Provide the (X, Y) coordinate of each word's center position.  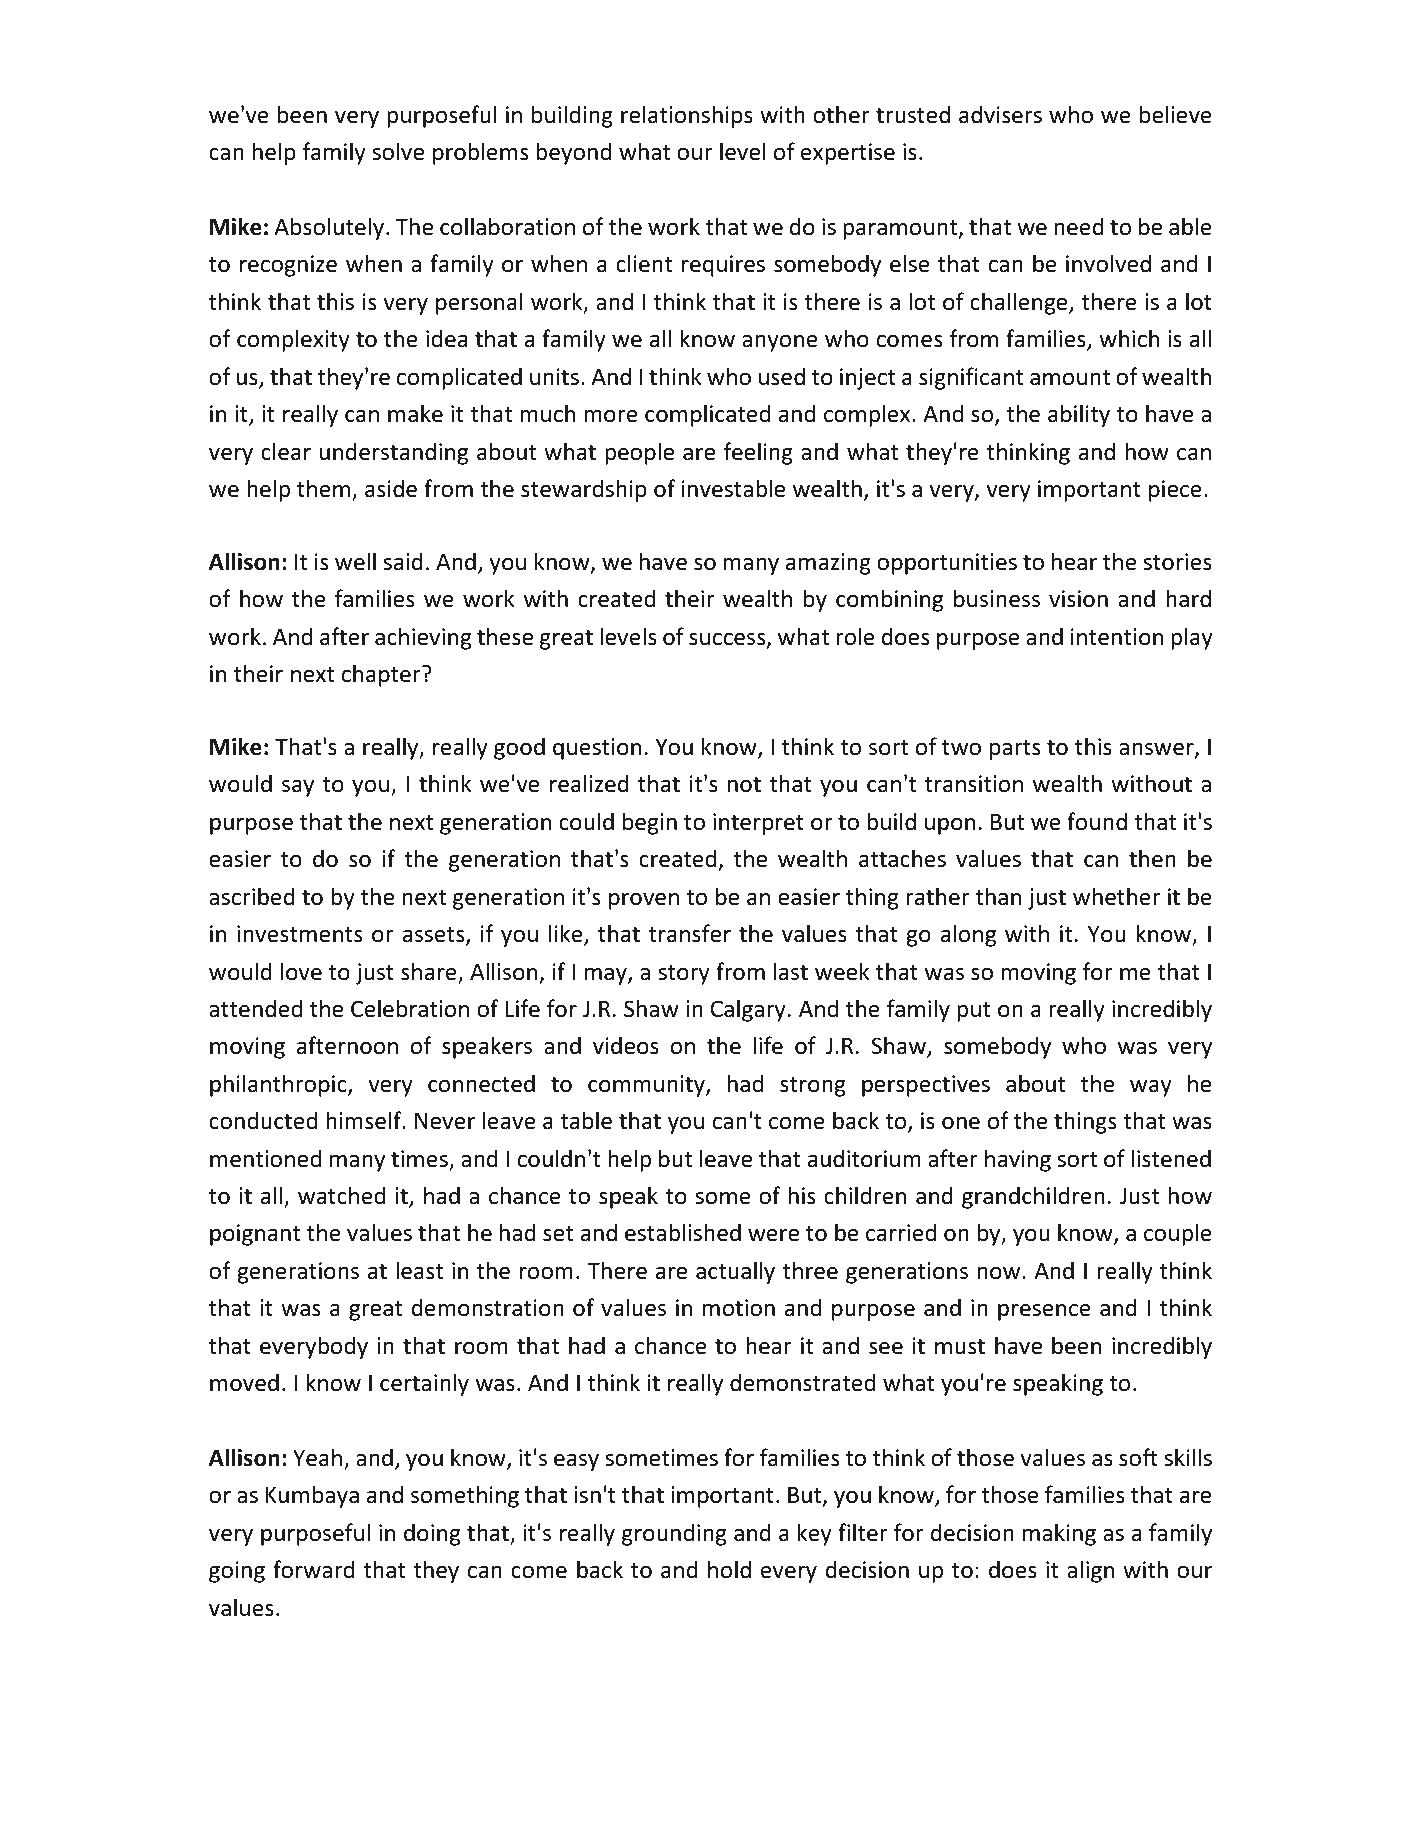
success (728, 640)
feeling (758, 453)
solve (398, 151)
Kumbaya (312, 1496)
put (974, 1012)
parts (1015, 750)
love (301, 971)
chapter (382, 675)
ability (1079, 415)
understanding (394, 453)
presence (1044, 1312)
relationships (687, 116)
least (419, 1270)
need (1079, 226)
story (684, 975)
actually (735, 1272)
